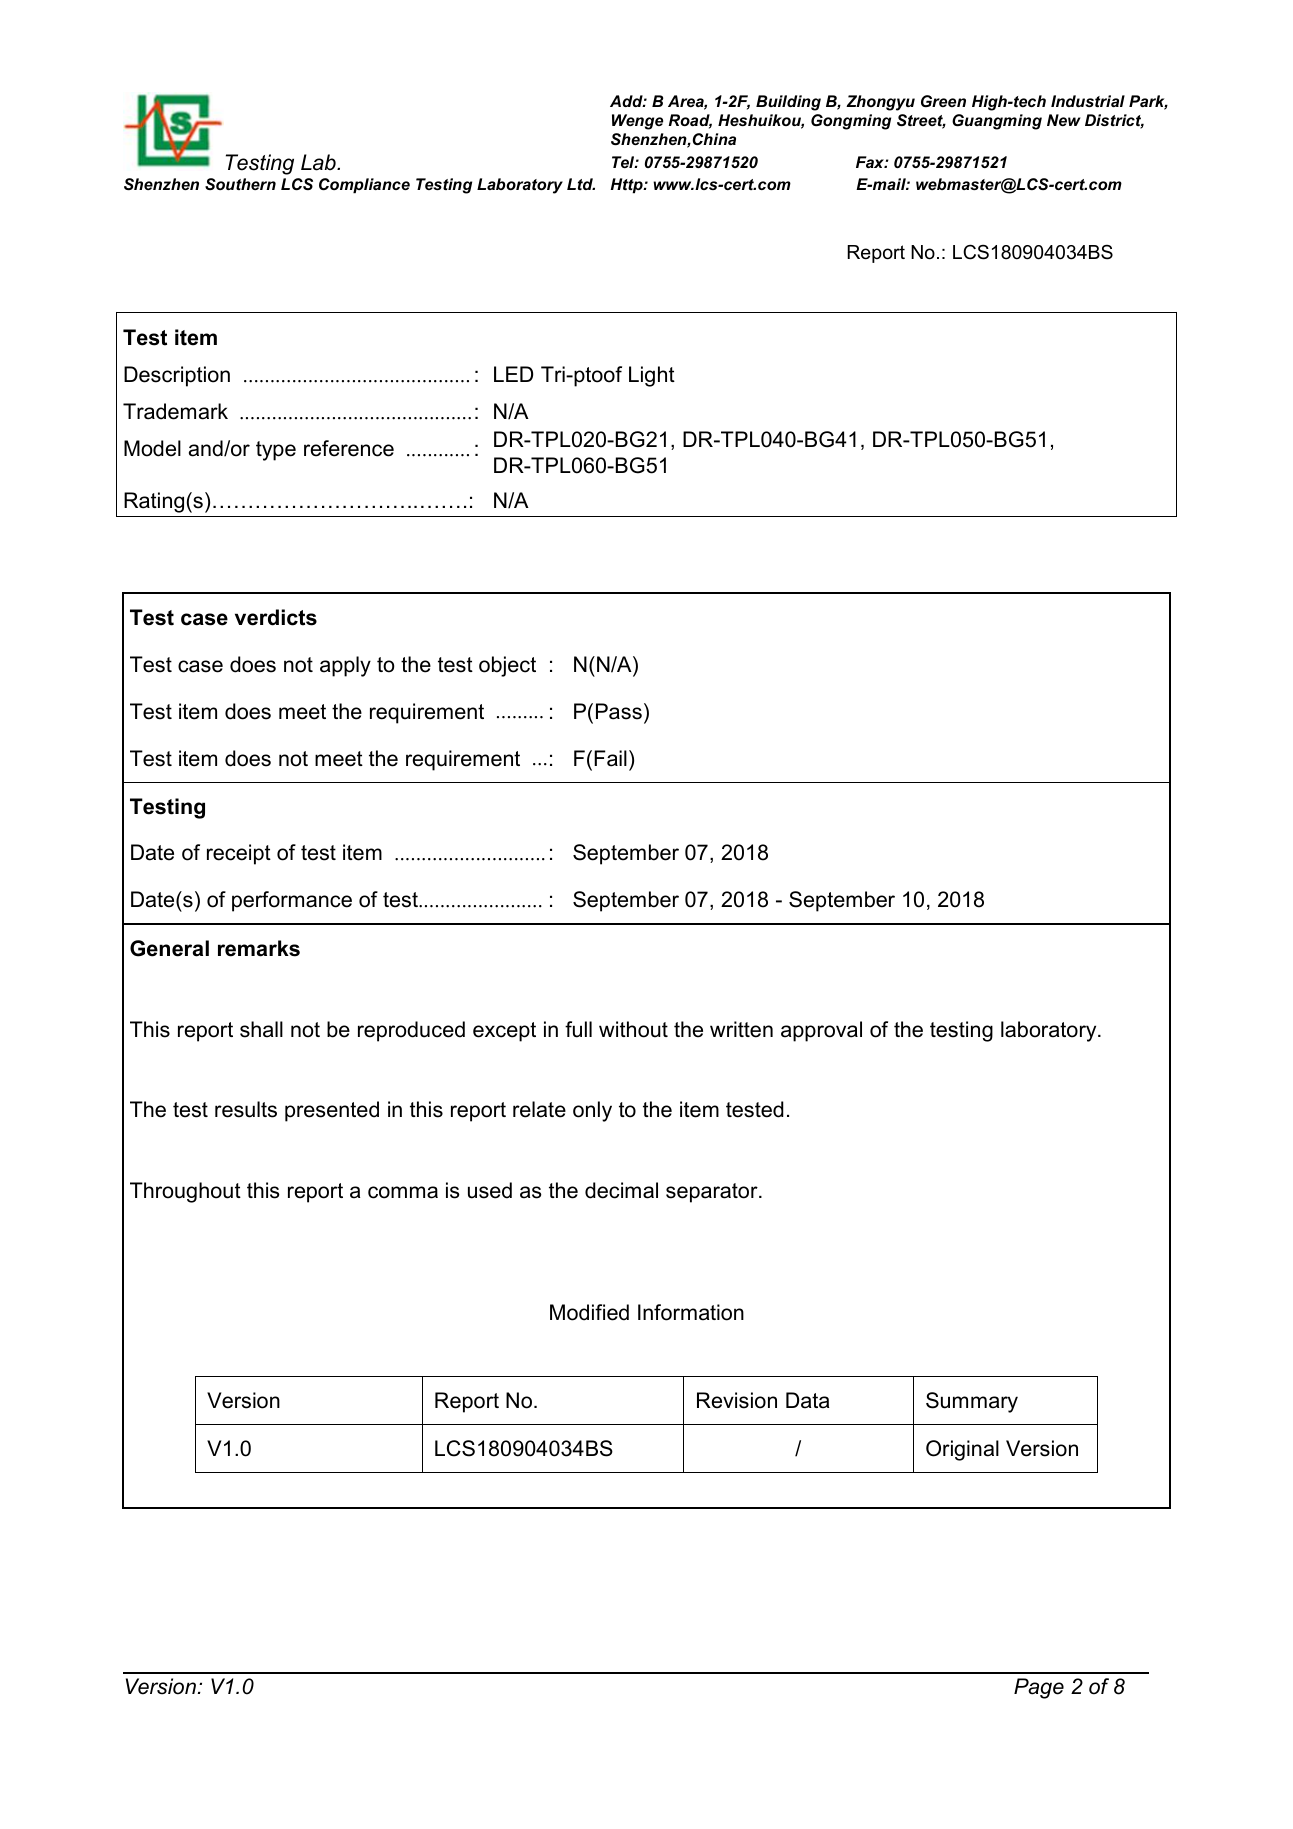  What do you see at coordinates (589, 1312) in the document?
I see `Modified` at bounding box center [589, 1312].
